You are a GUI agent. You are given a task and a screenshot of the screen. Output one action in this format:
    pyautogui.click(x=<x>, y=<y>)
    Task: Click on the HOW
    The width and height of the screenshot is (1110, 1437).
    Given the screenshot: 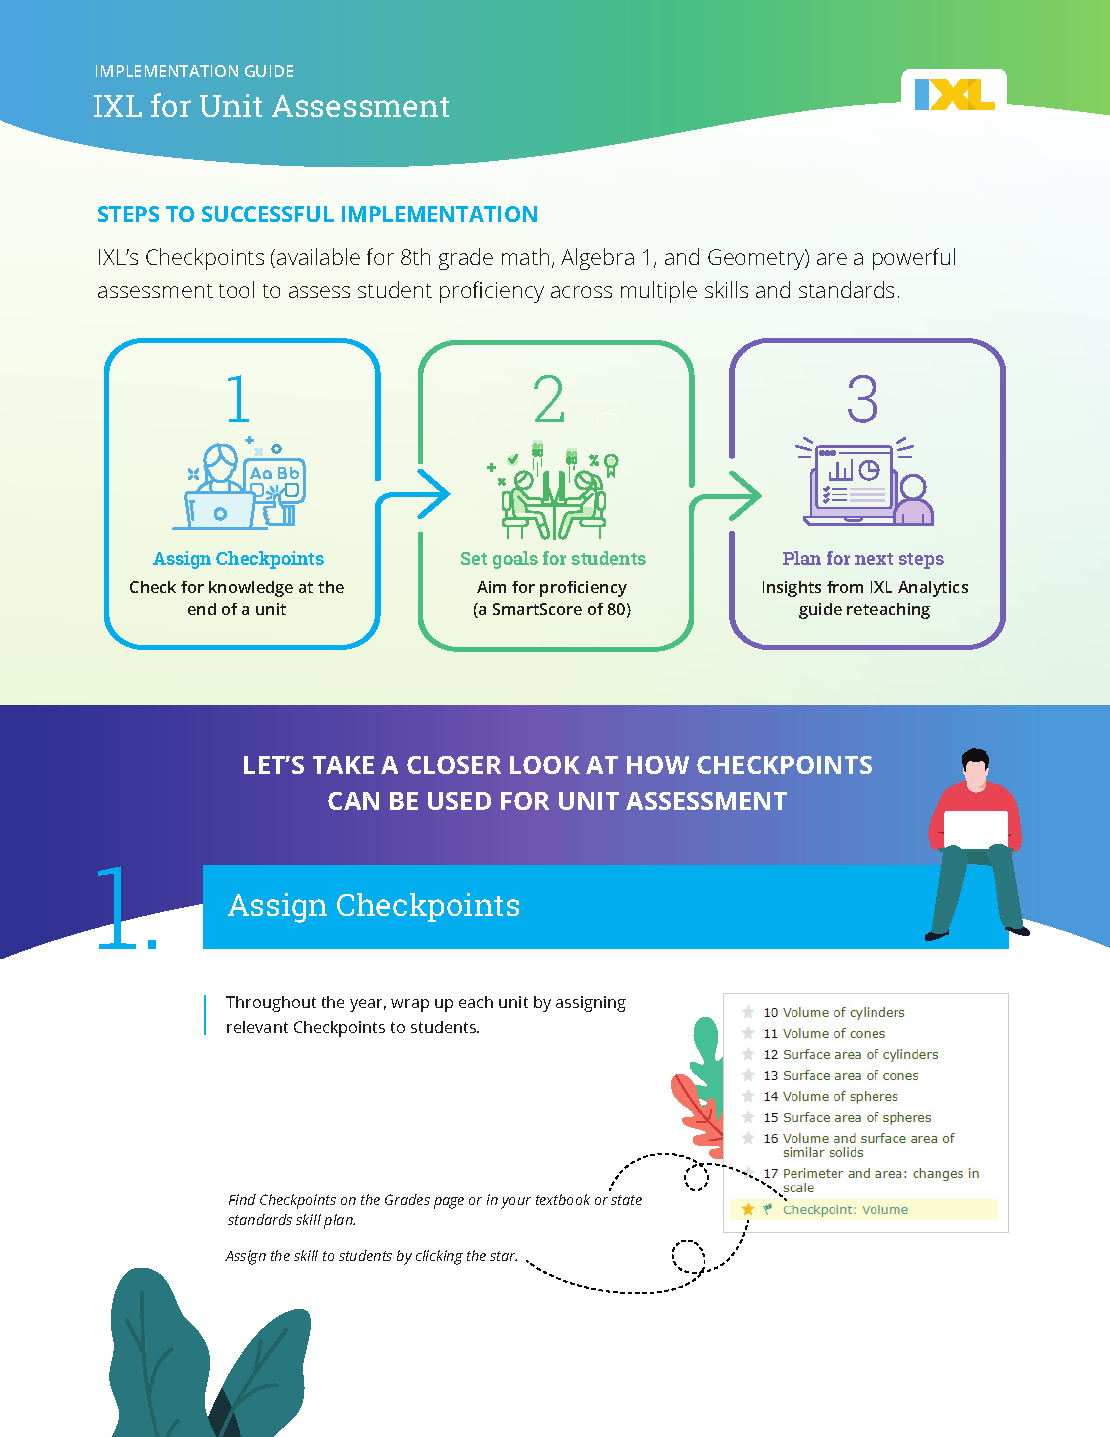 What is the action you would take?
    pyautogui.click(x=658, y=765)
